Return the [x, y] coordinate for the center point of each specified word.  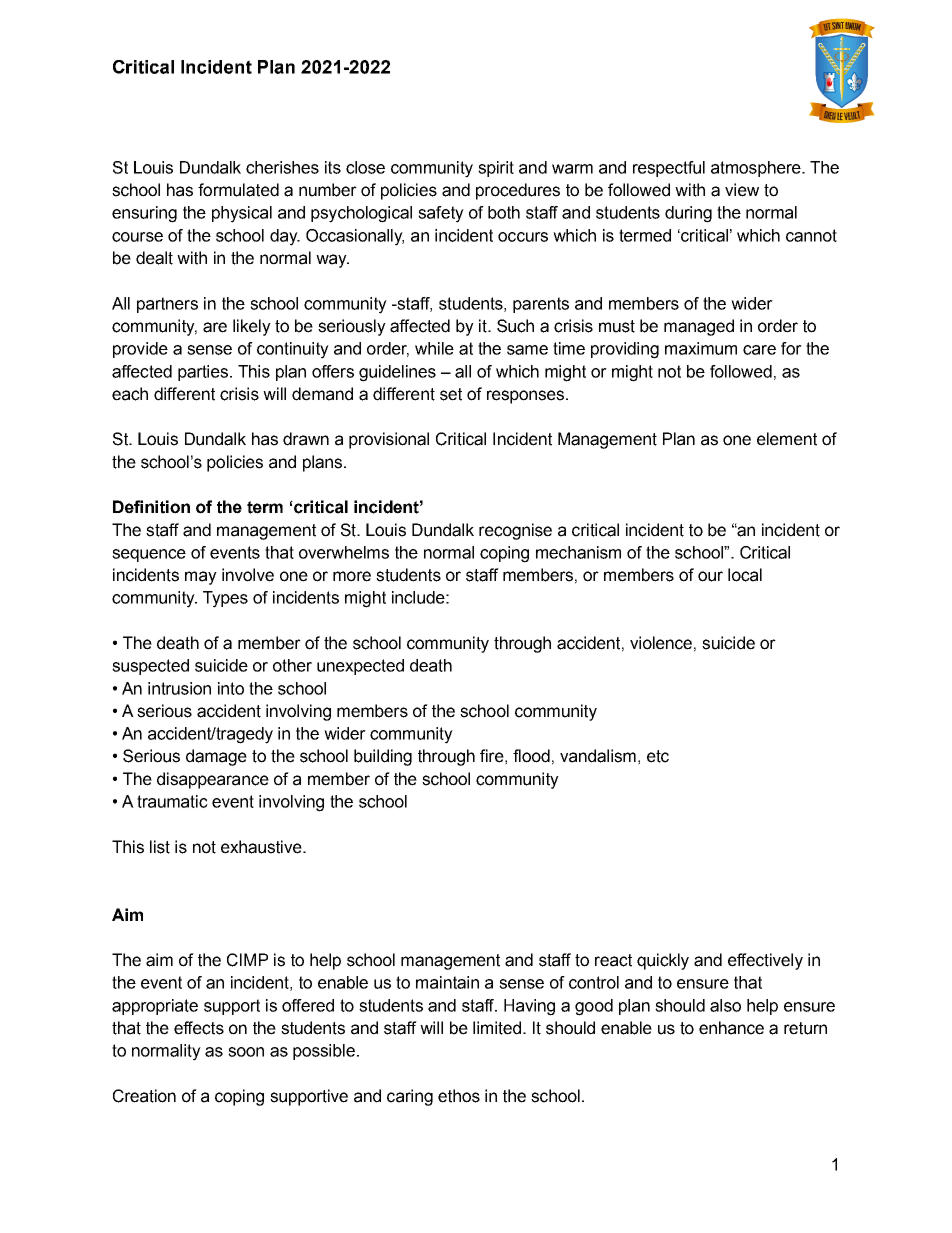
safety [441, 214]
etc [658, 756]
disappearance [213, 780]
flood [531, 756]
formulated [238, 190]
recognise [515, 531]
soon [246, 1052]
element [787, 439]
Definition [151, 507]
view [742, 190]
